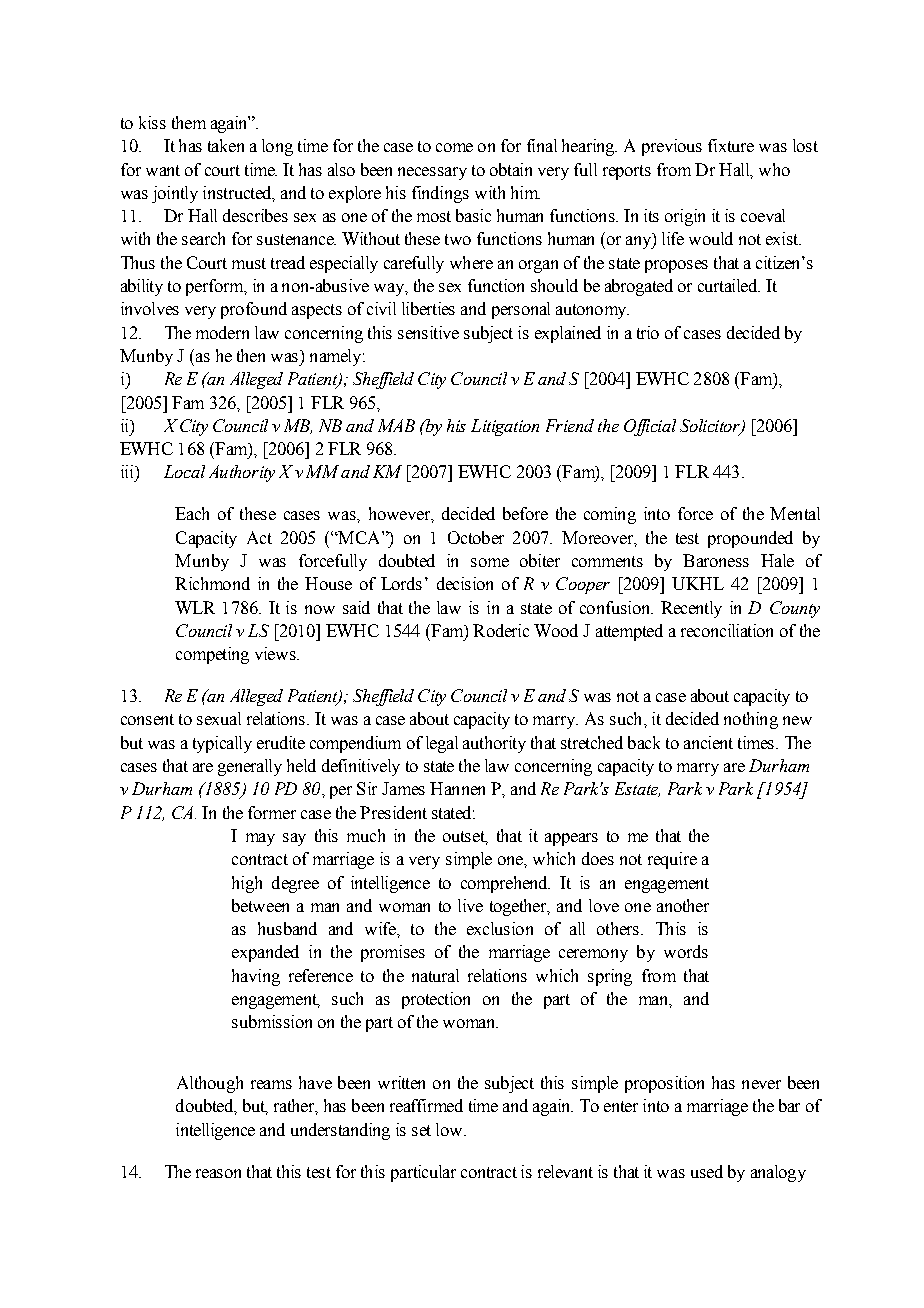 The width and height of the page is (924, 1308). What do you see at coordinates (218, 1173) in the page?
I see `reason` at bounding box center [218, 1173].
